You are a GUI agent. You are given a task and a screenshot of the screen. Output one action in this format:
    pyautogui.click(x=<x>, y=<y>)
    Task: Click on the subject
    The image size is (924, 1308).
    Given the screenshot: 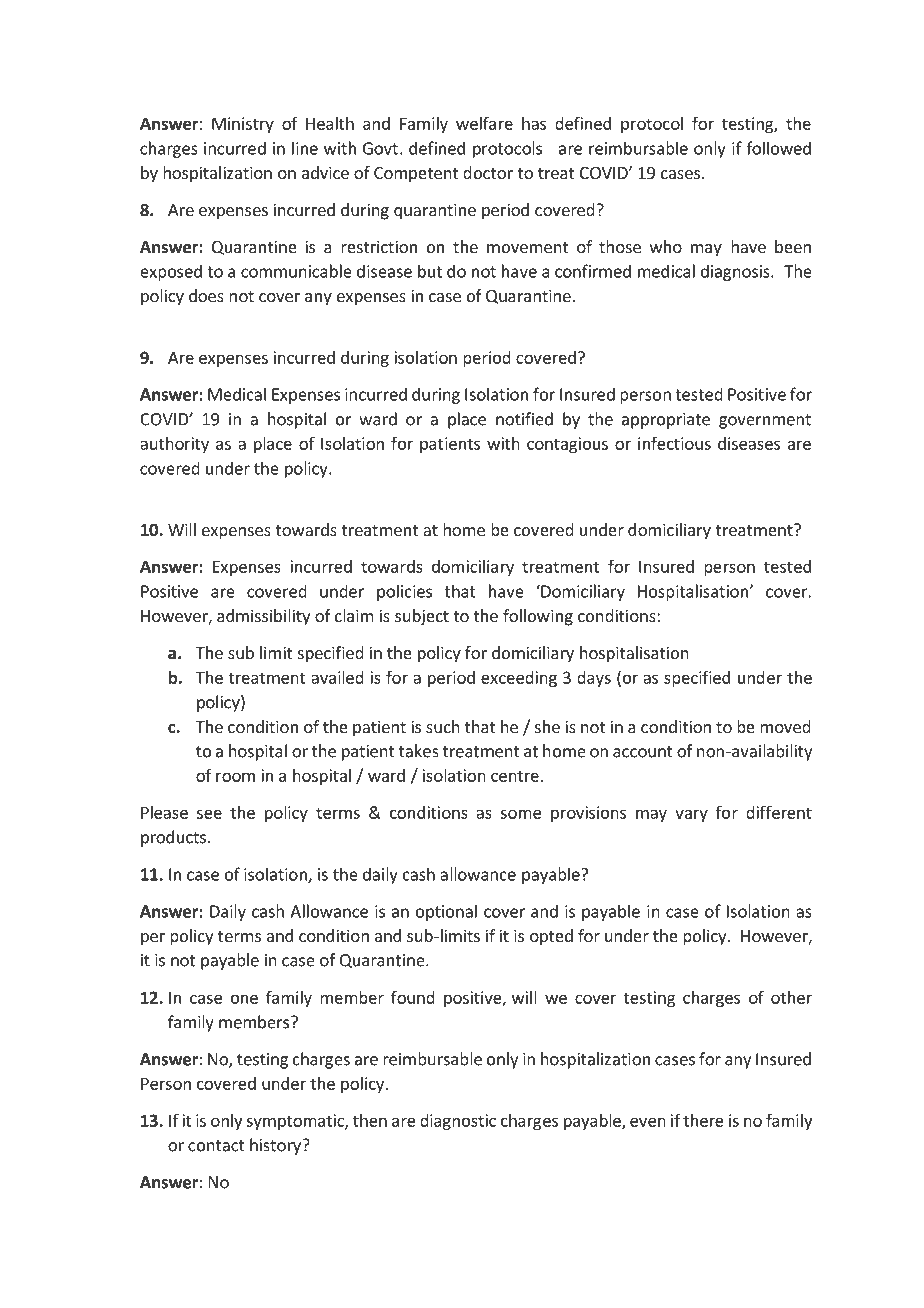 What is the action you would take?
    pyautogui.click(x=422, y=617)
